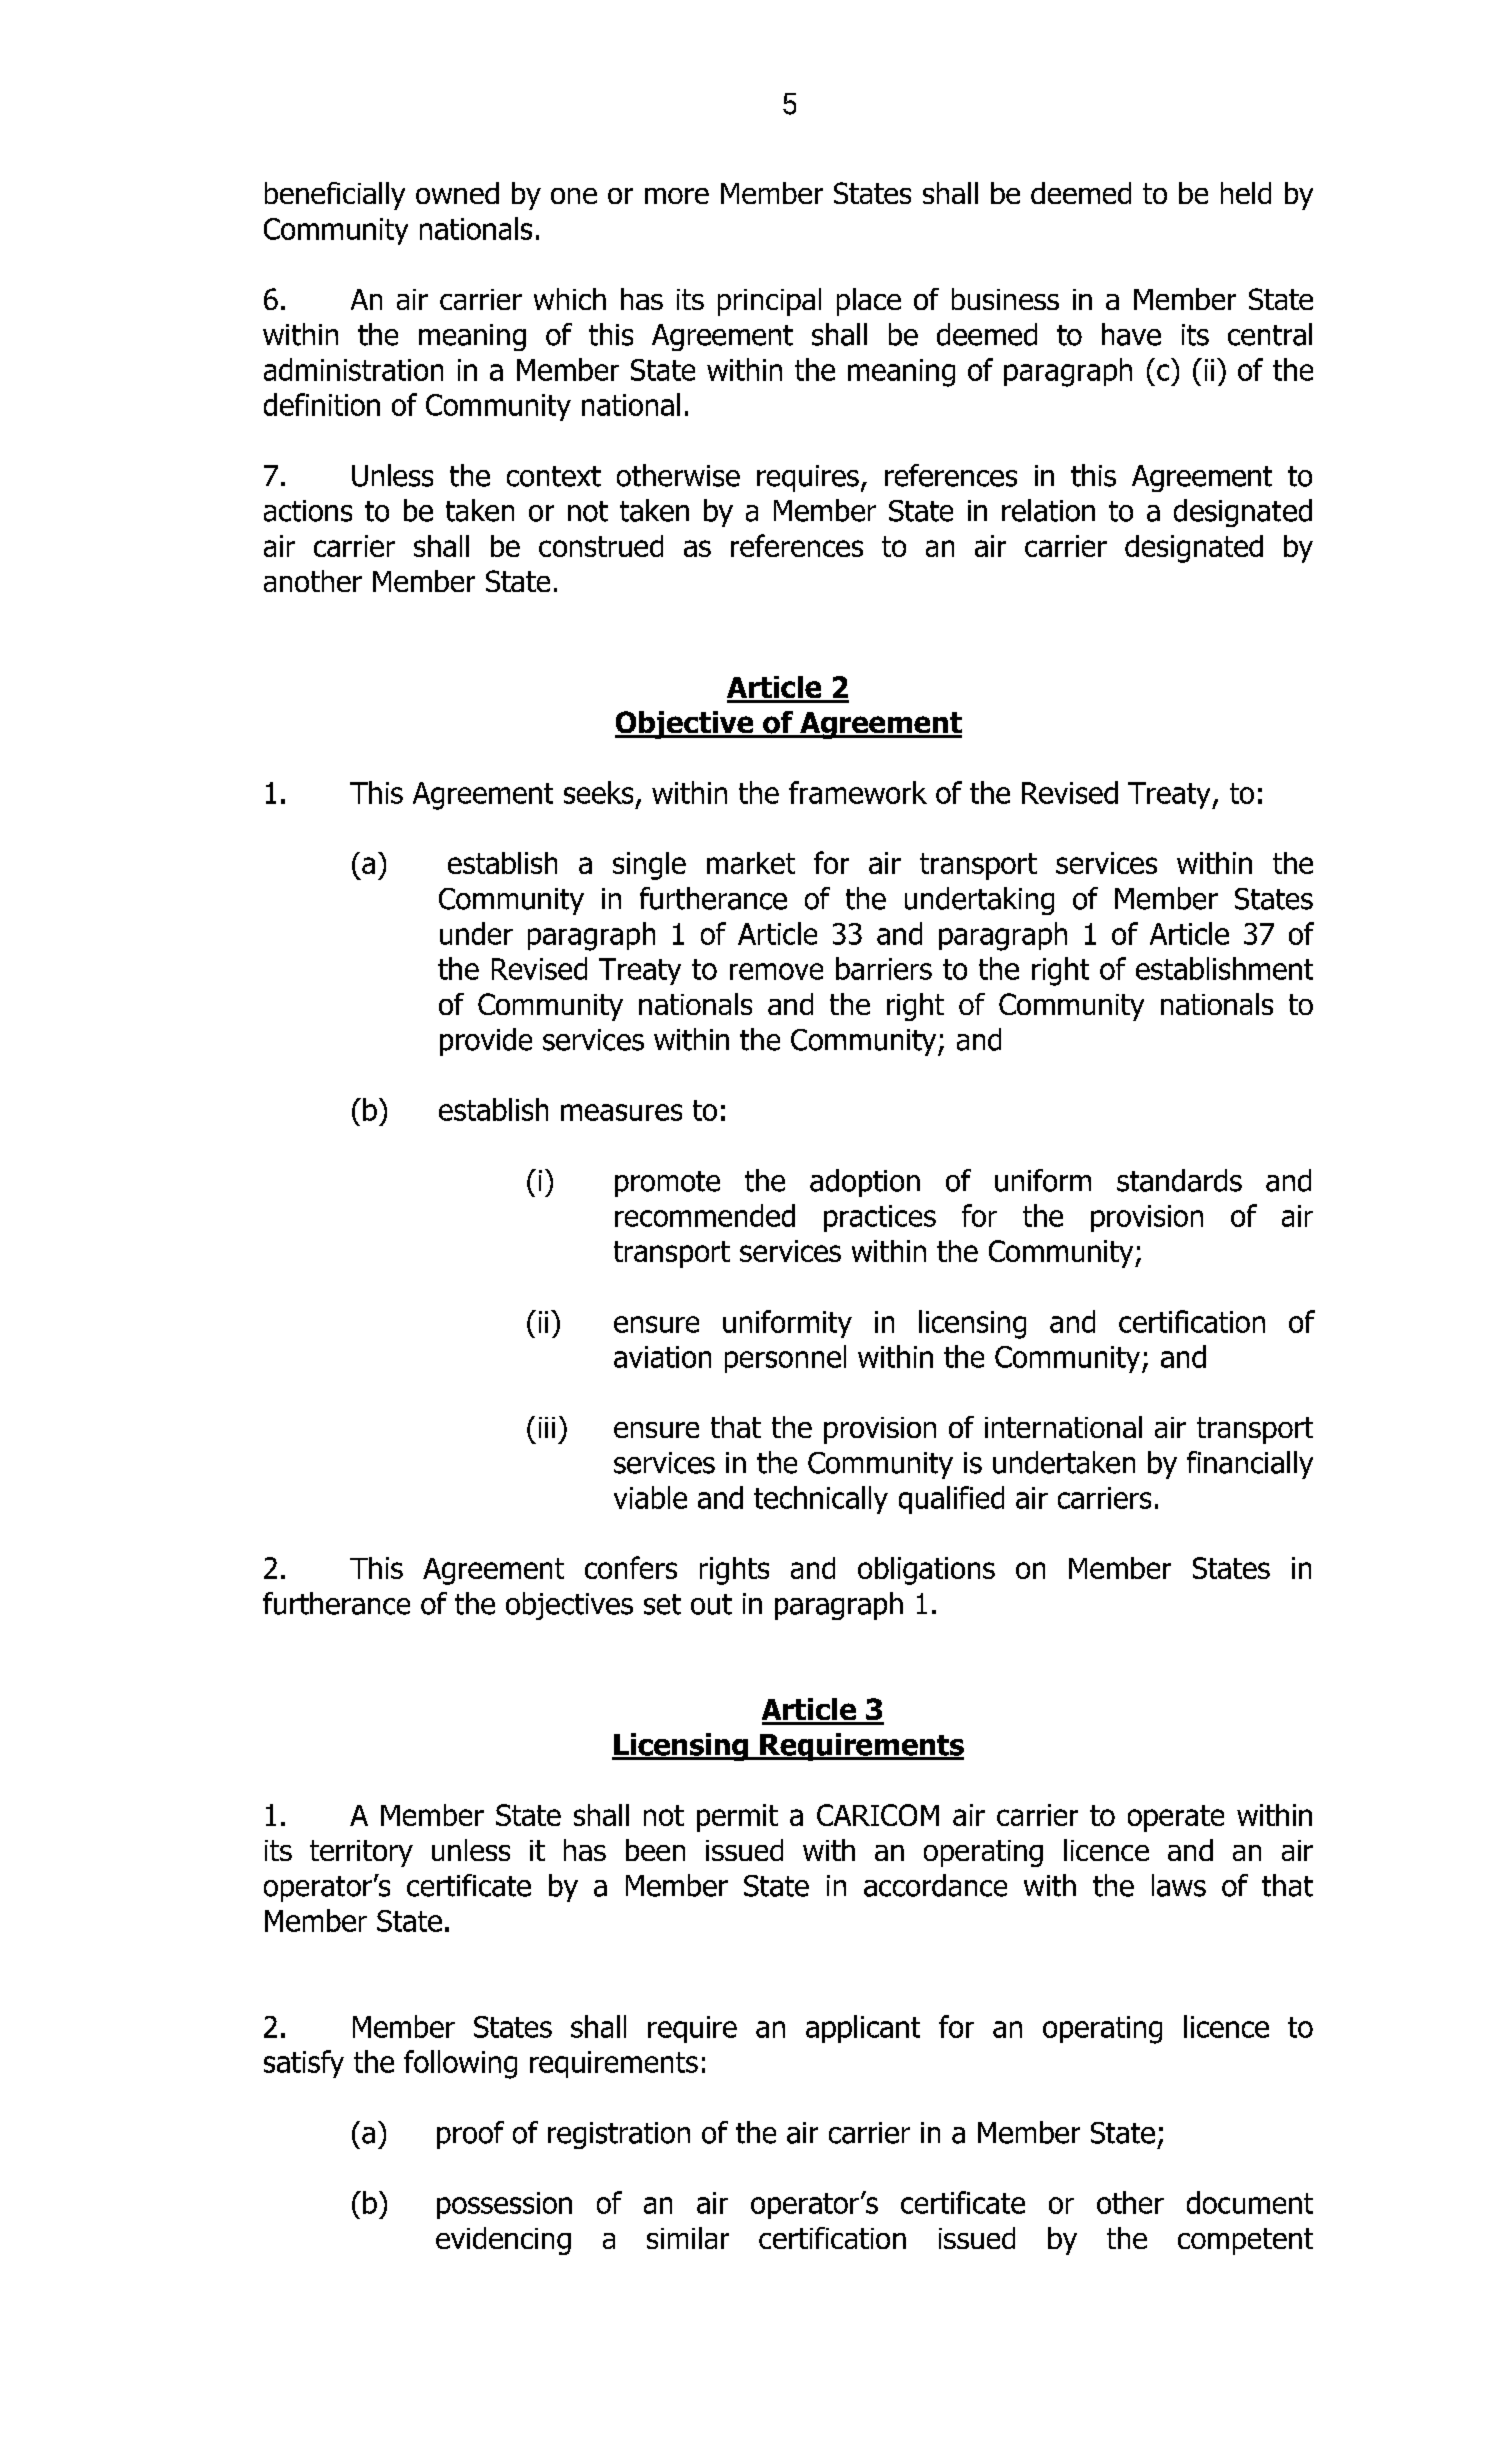  I want to click on technically, so click(821, 1500).
